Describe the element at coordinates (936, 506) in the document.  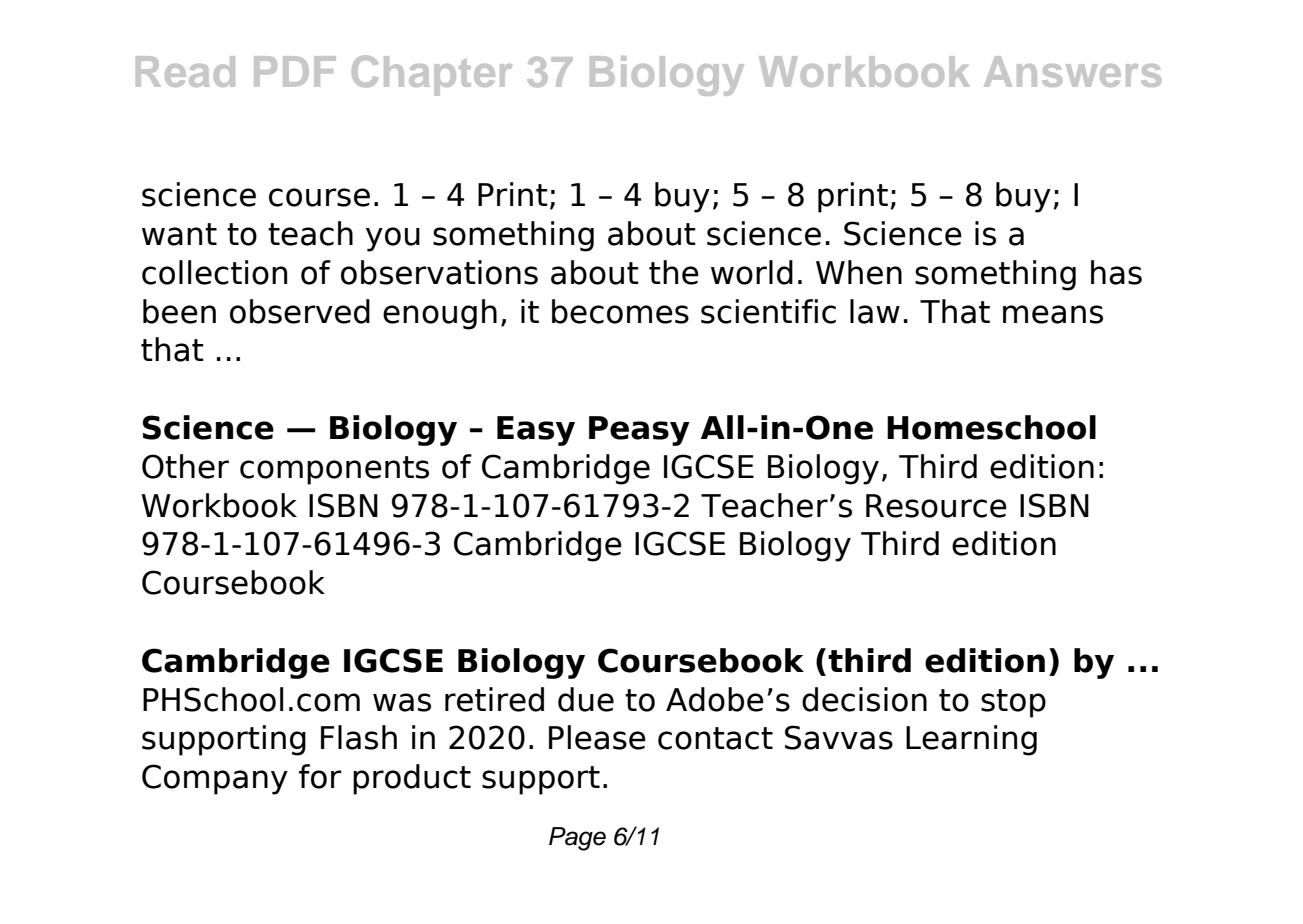
I see `Resource` at that location.
